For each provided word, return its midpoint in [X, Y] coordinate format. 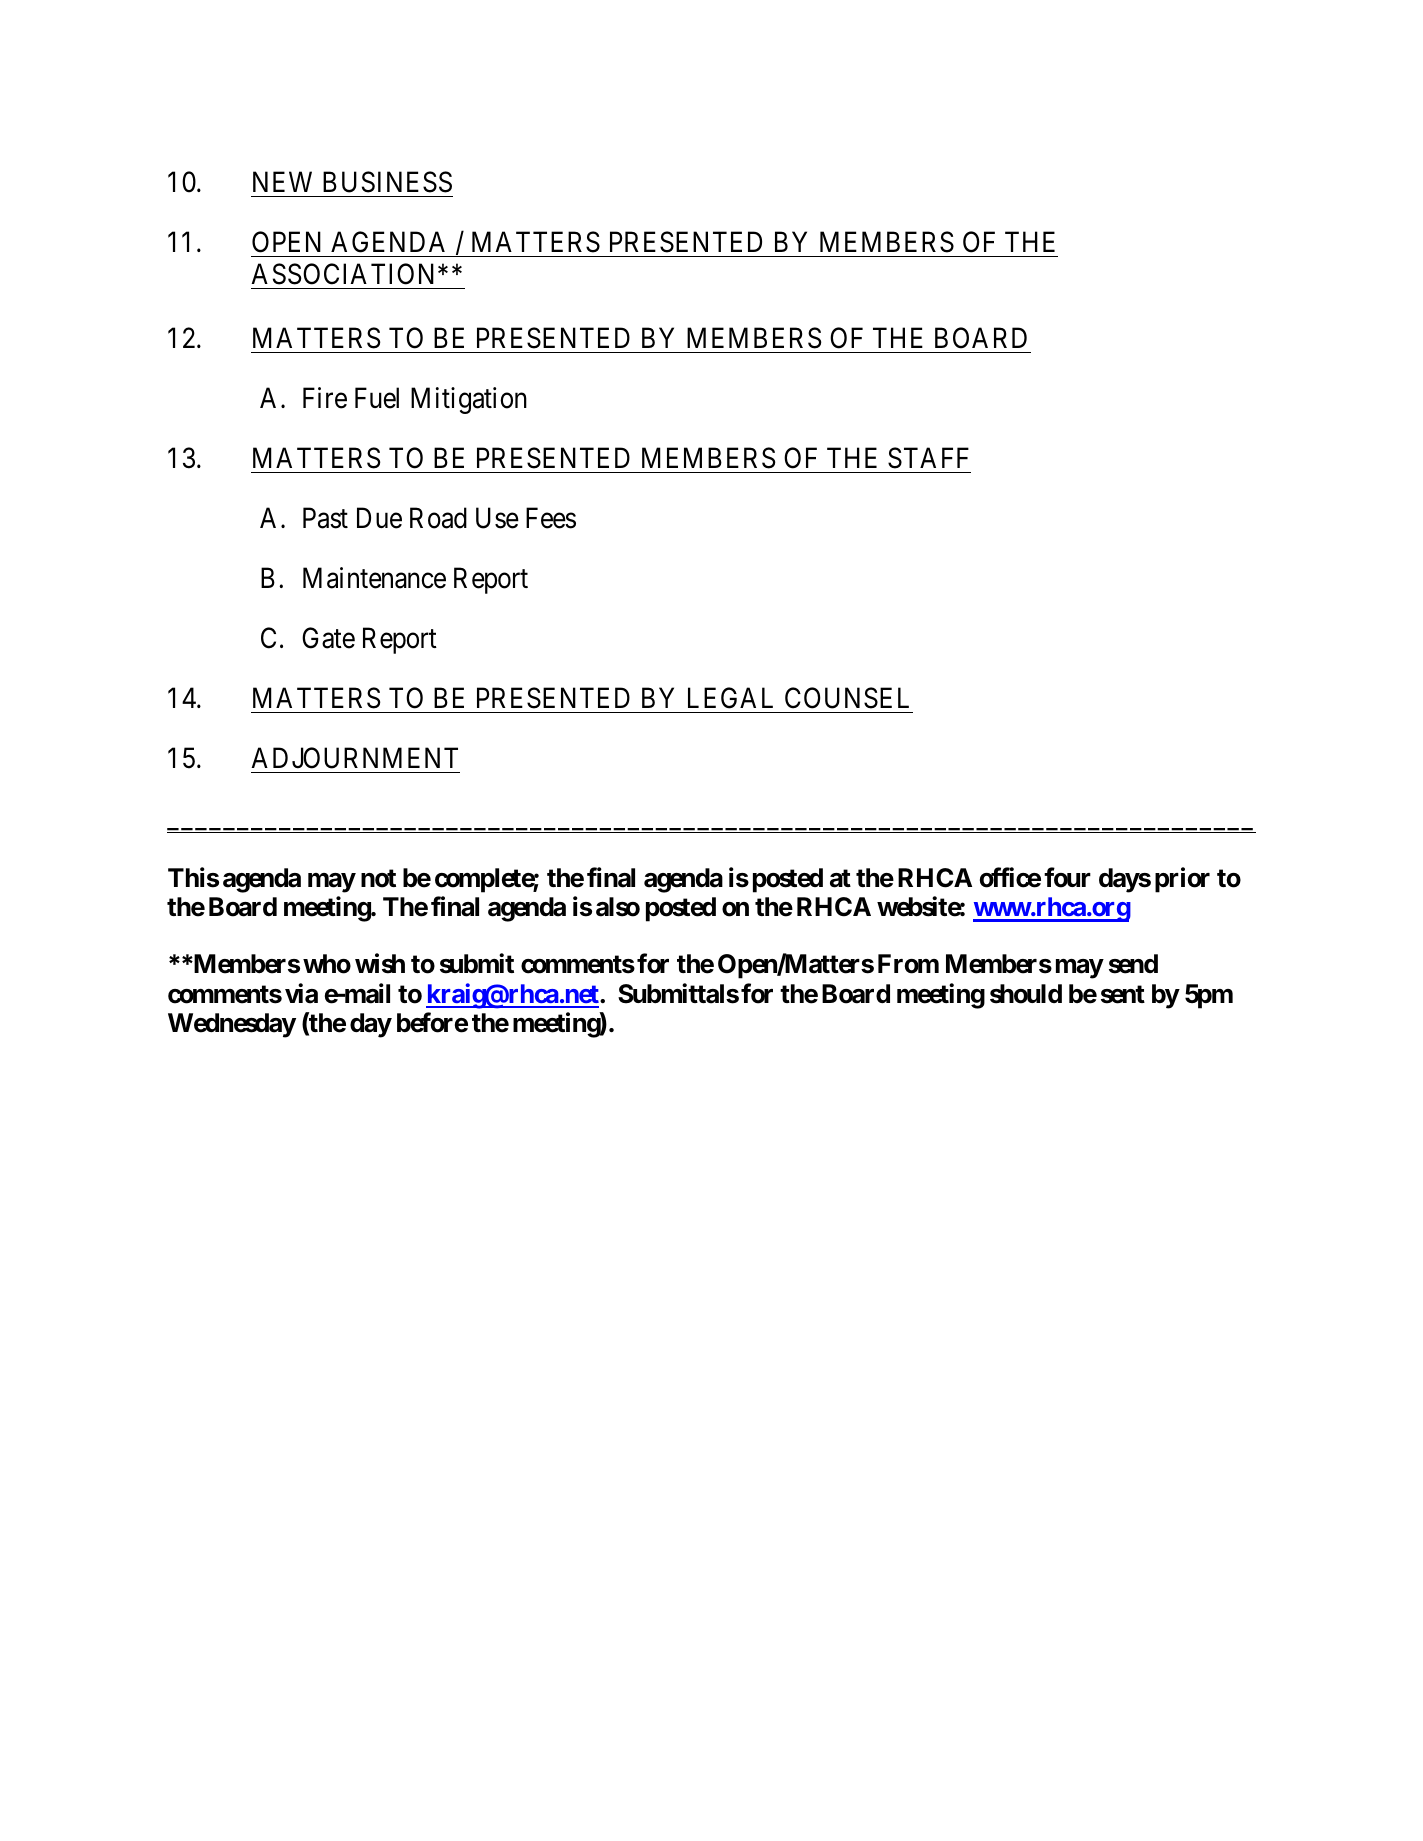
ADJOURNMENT [354, 758]
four [1067, 877]
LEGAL [730, 698]
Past [325, 518]
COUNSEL [847, 698]
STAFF [928, 458]
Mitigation [469, 400]
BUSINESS [387, 182]
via [301, 993]
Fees [551, 518]
